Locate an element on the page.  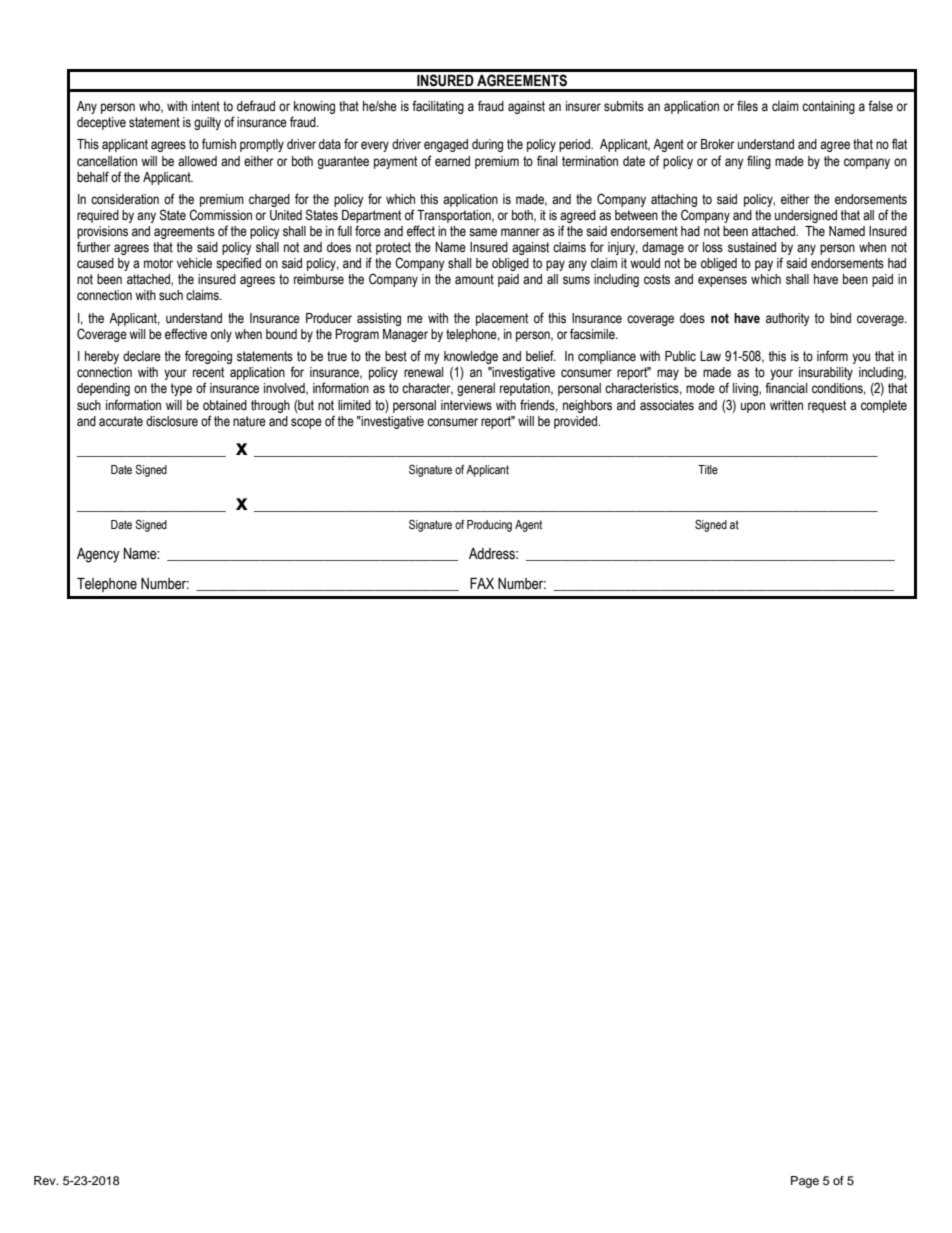
filing is located at coordinates (759, 162).
